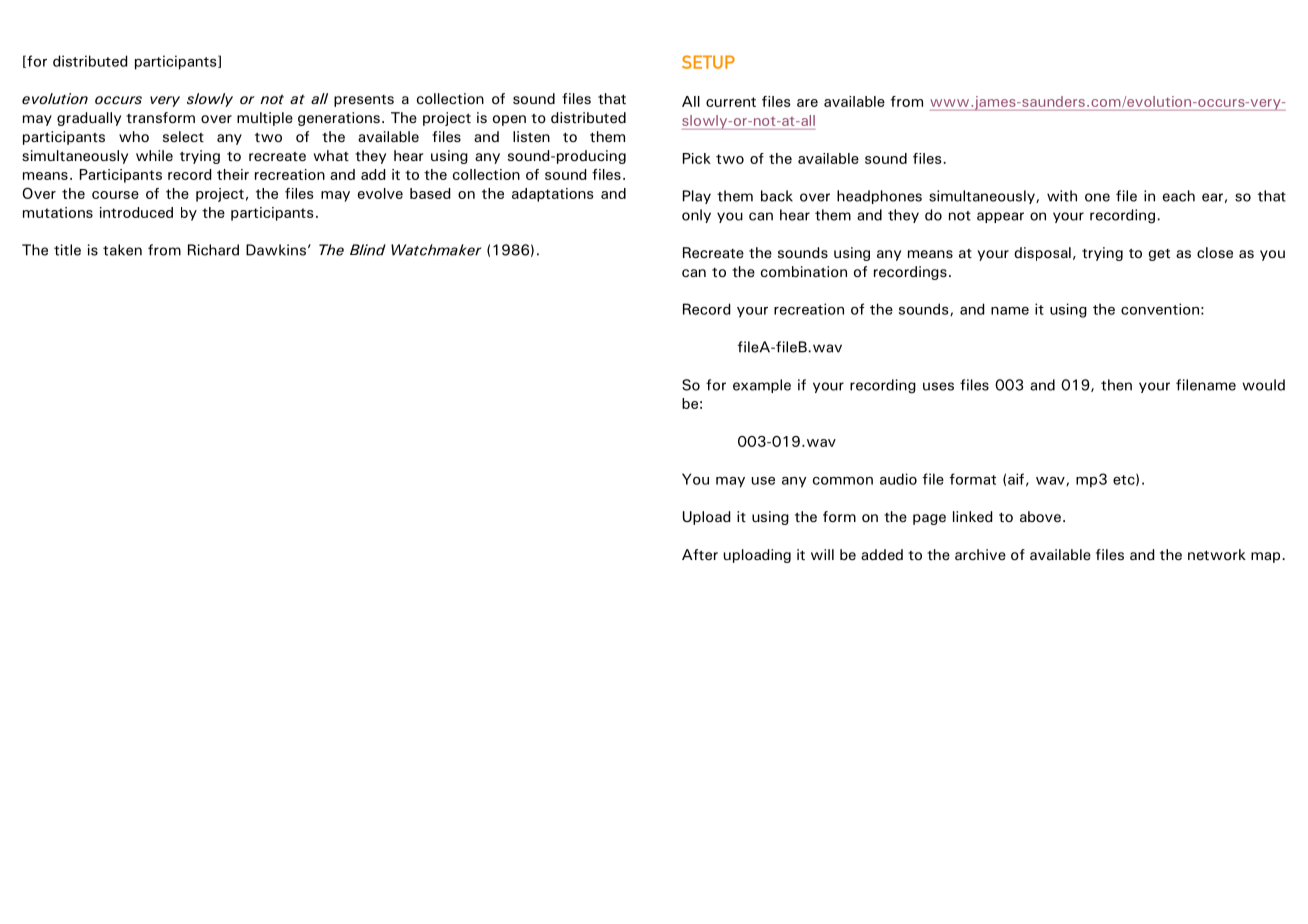 This document has width=1308, height=924. What do you see at coordinates (708, 62) in the document?
I see `SETUP` at bounding box center [708, 62].
